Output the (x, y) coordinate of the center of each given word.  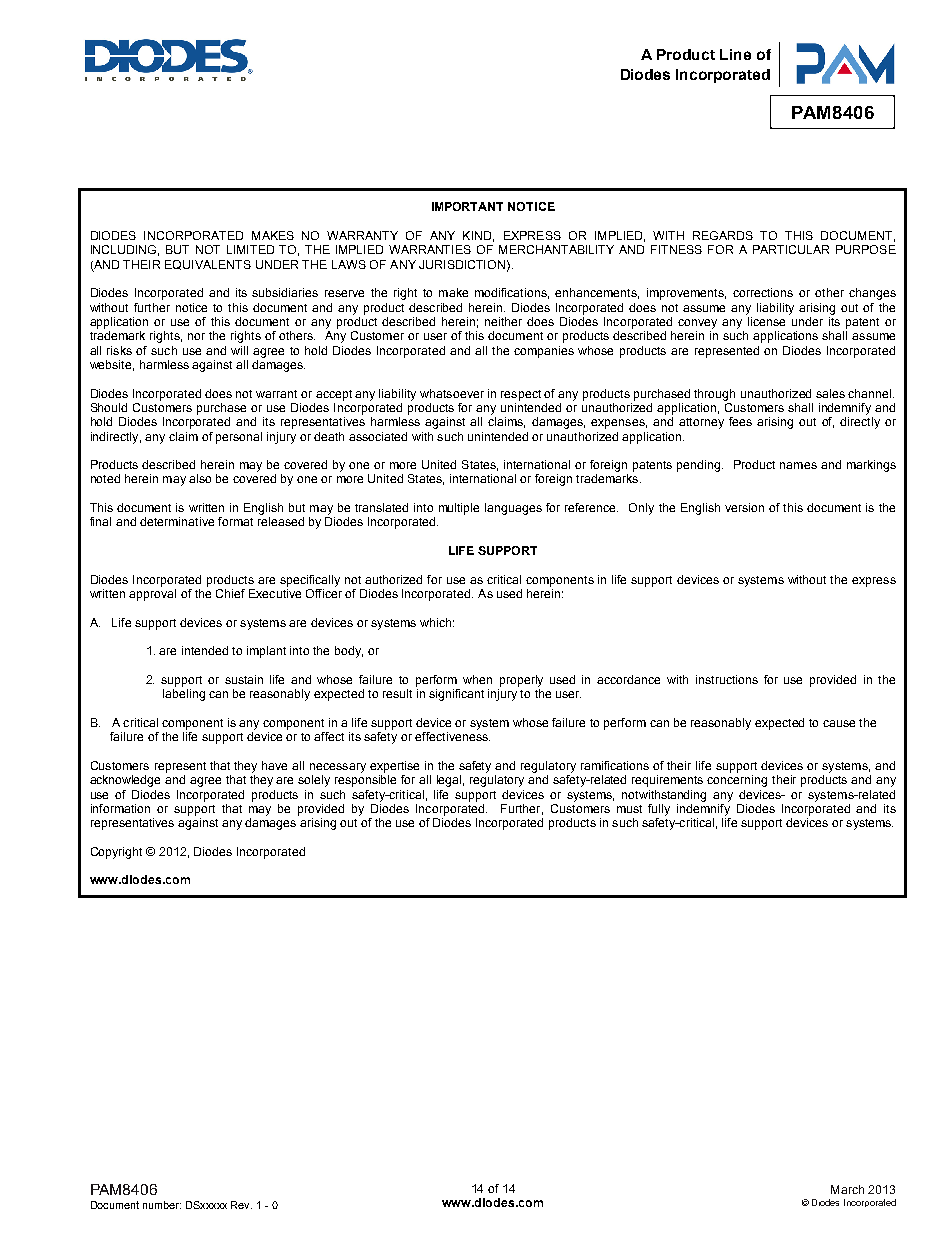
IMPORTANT (467, 206)
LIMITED (250, 249)
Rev (241, 1205)
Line (735, 54)
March (847, 1189)
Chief (230, 593)
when (477, 679)
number (162, 1205)
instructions (727, 679)
